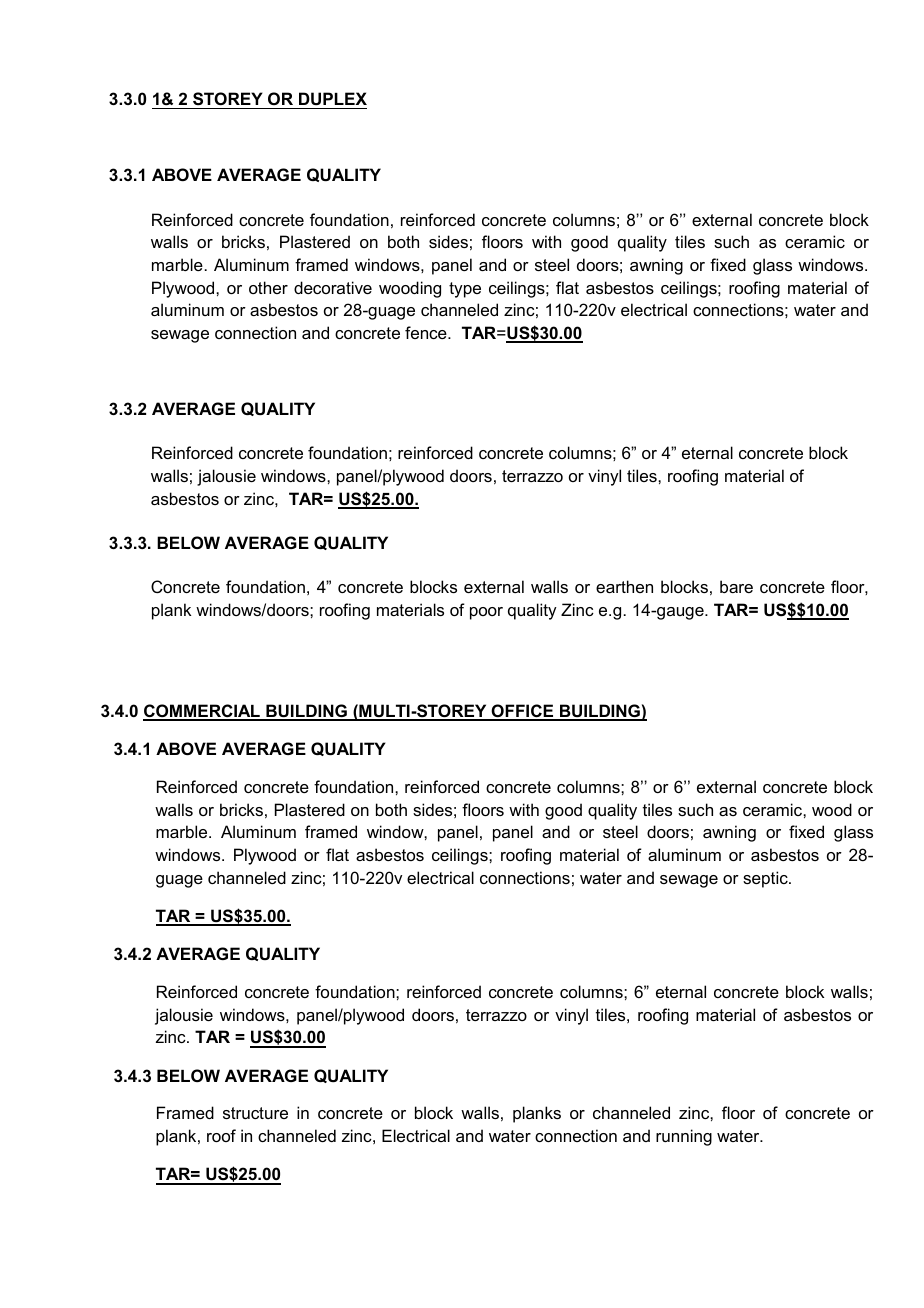 This screenshot has height=1308, width=924. Describe the element at coordinates (736, 586) in the screenshot. I see `bare` at that location.
